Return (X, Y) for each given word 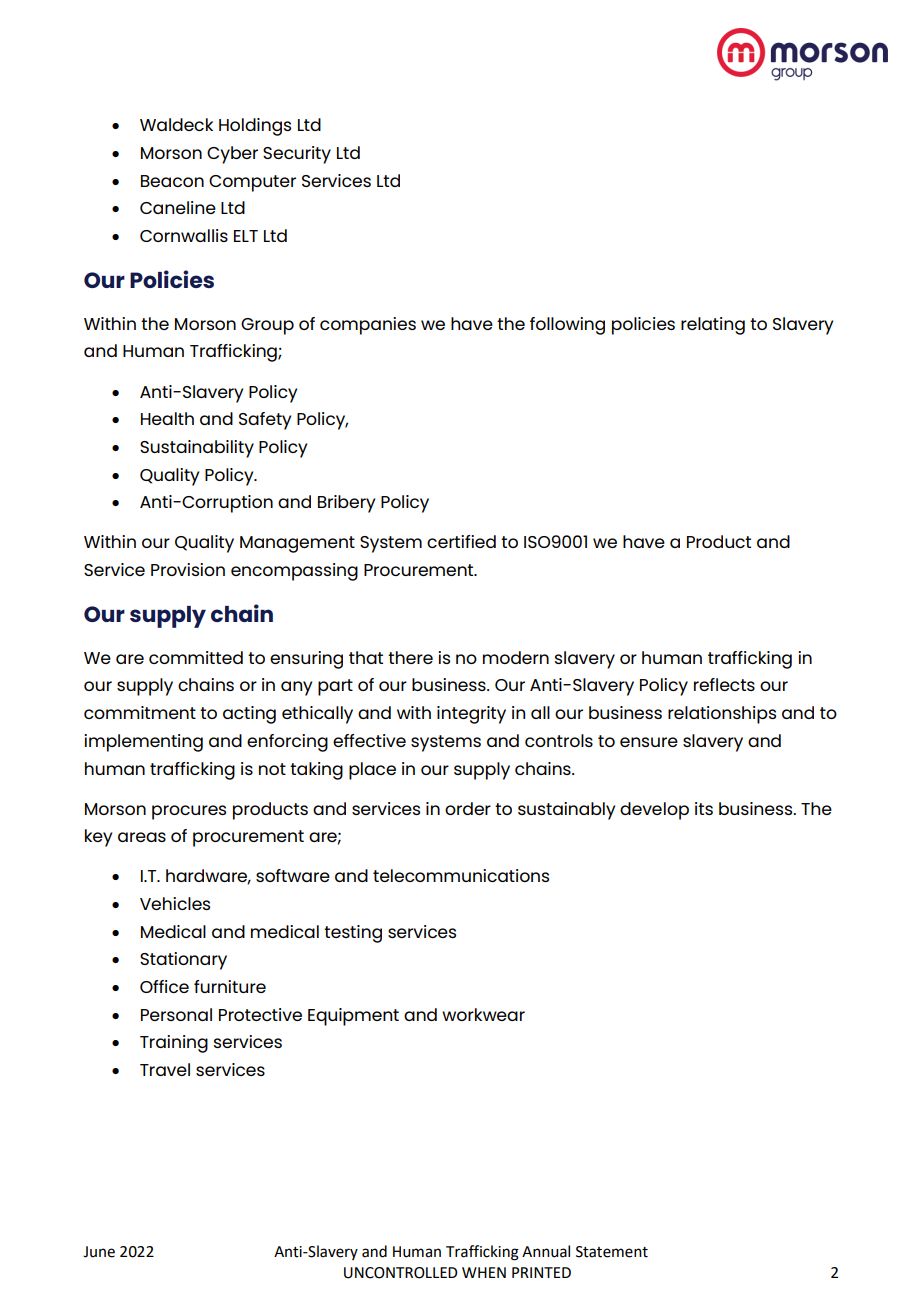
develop (654, 811)
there (410, 657)
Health (167, 418)
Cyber (232, 155)
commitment (140, 712)
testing (353, 934)
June (99, 1252)
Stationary (183, 961)
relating (713, 326)
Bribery (346, 504)
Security (297, 155)
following (567, 326)
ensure (649, 742)
